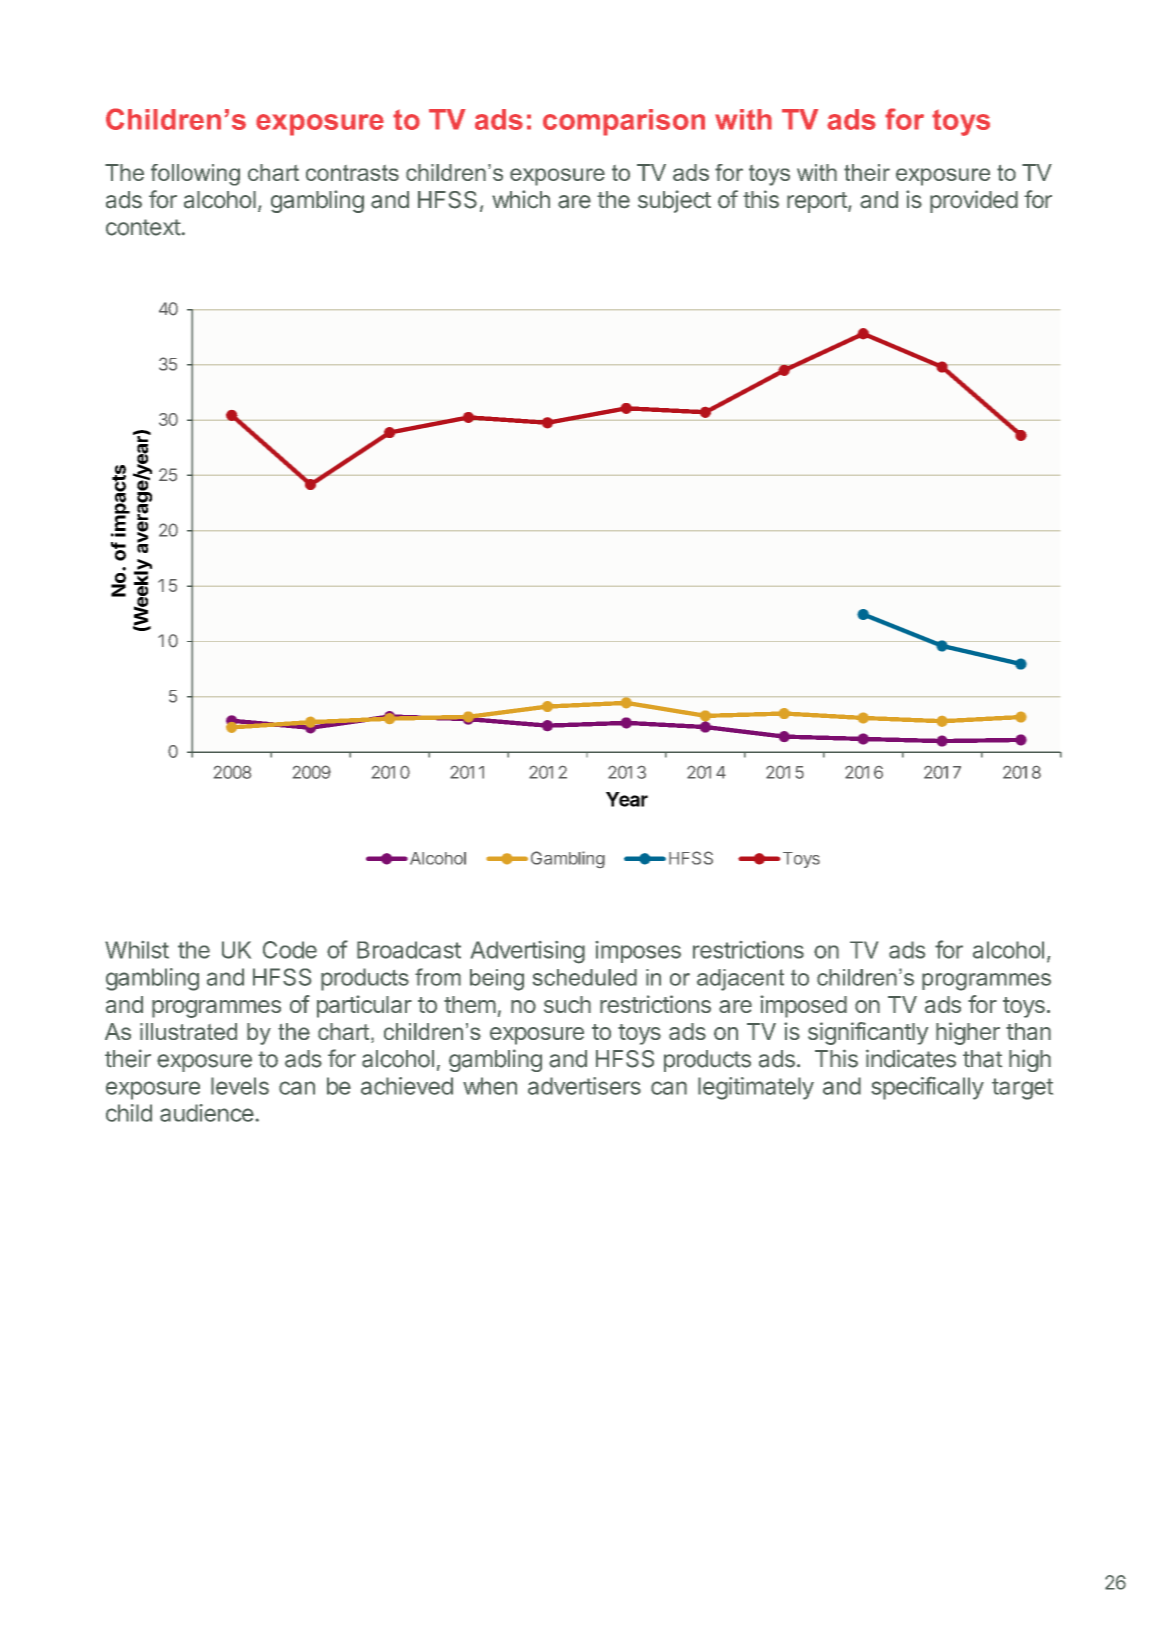 Image resolution: width=1157 pixels, height=1636 pixels. I want to click on advertisers, so click(584, 1086).
